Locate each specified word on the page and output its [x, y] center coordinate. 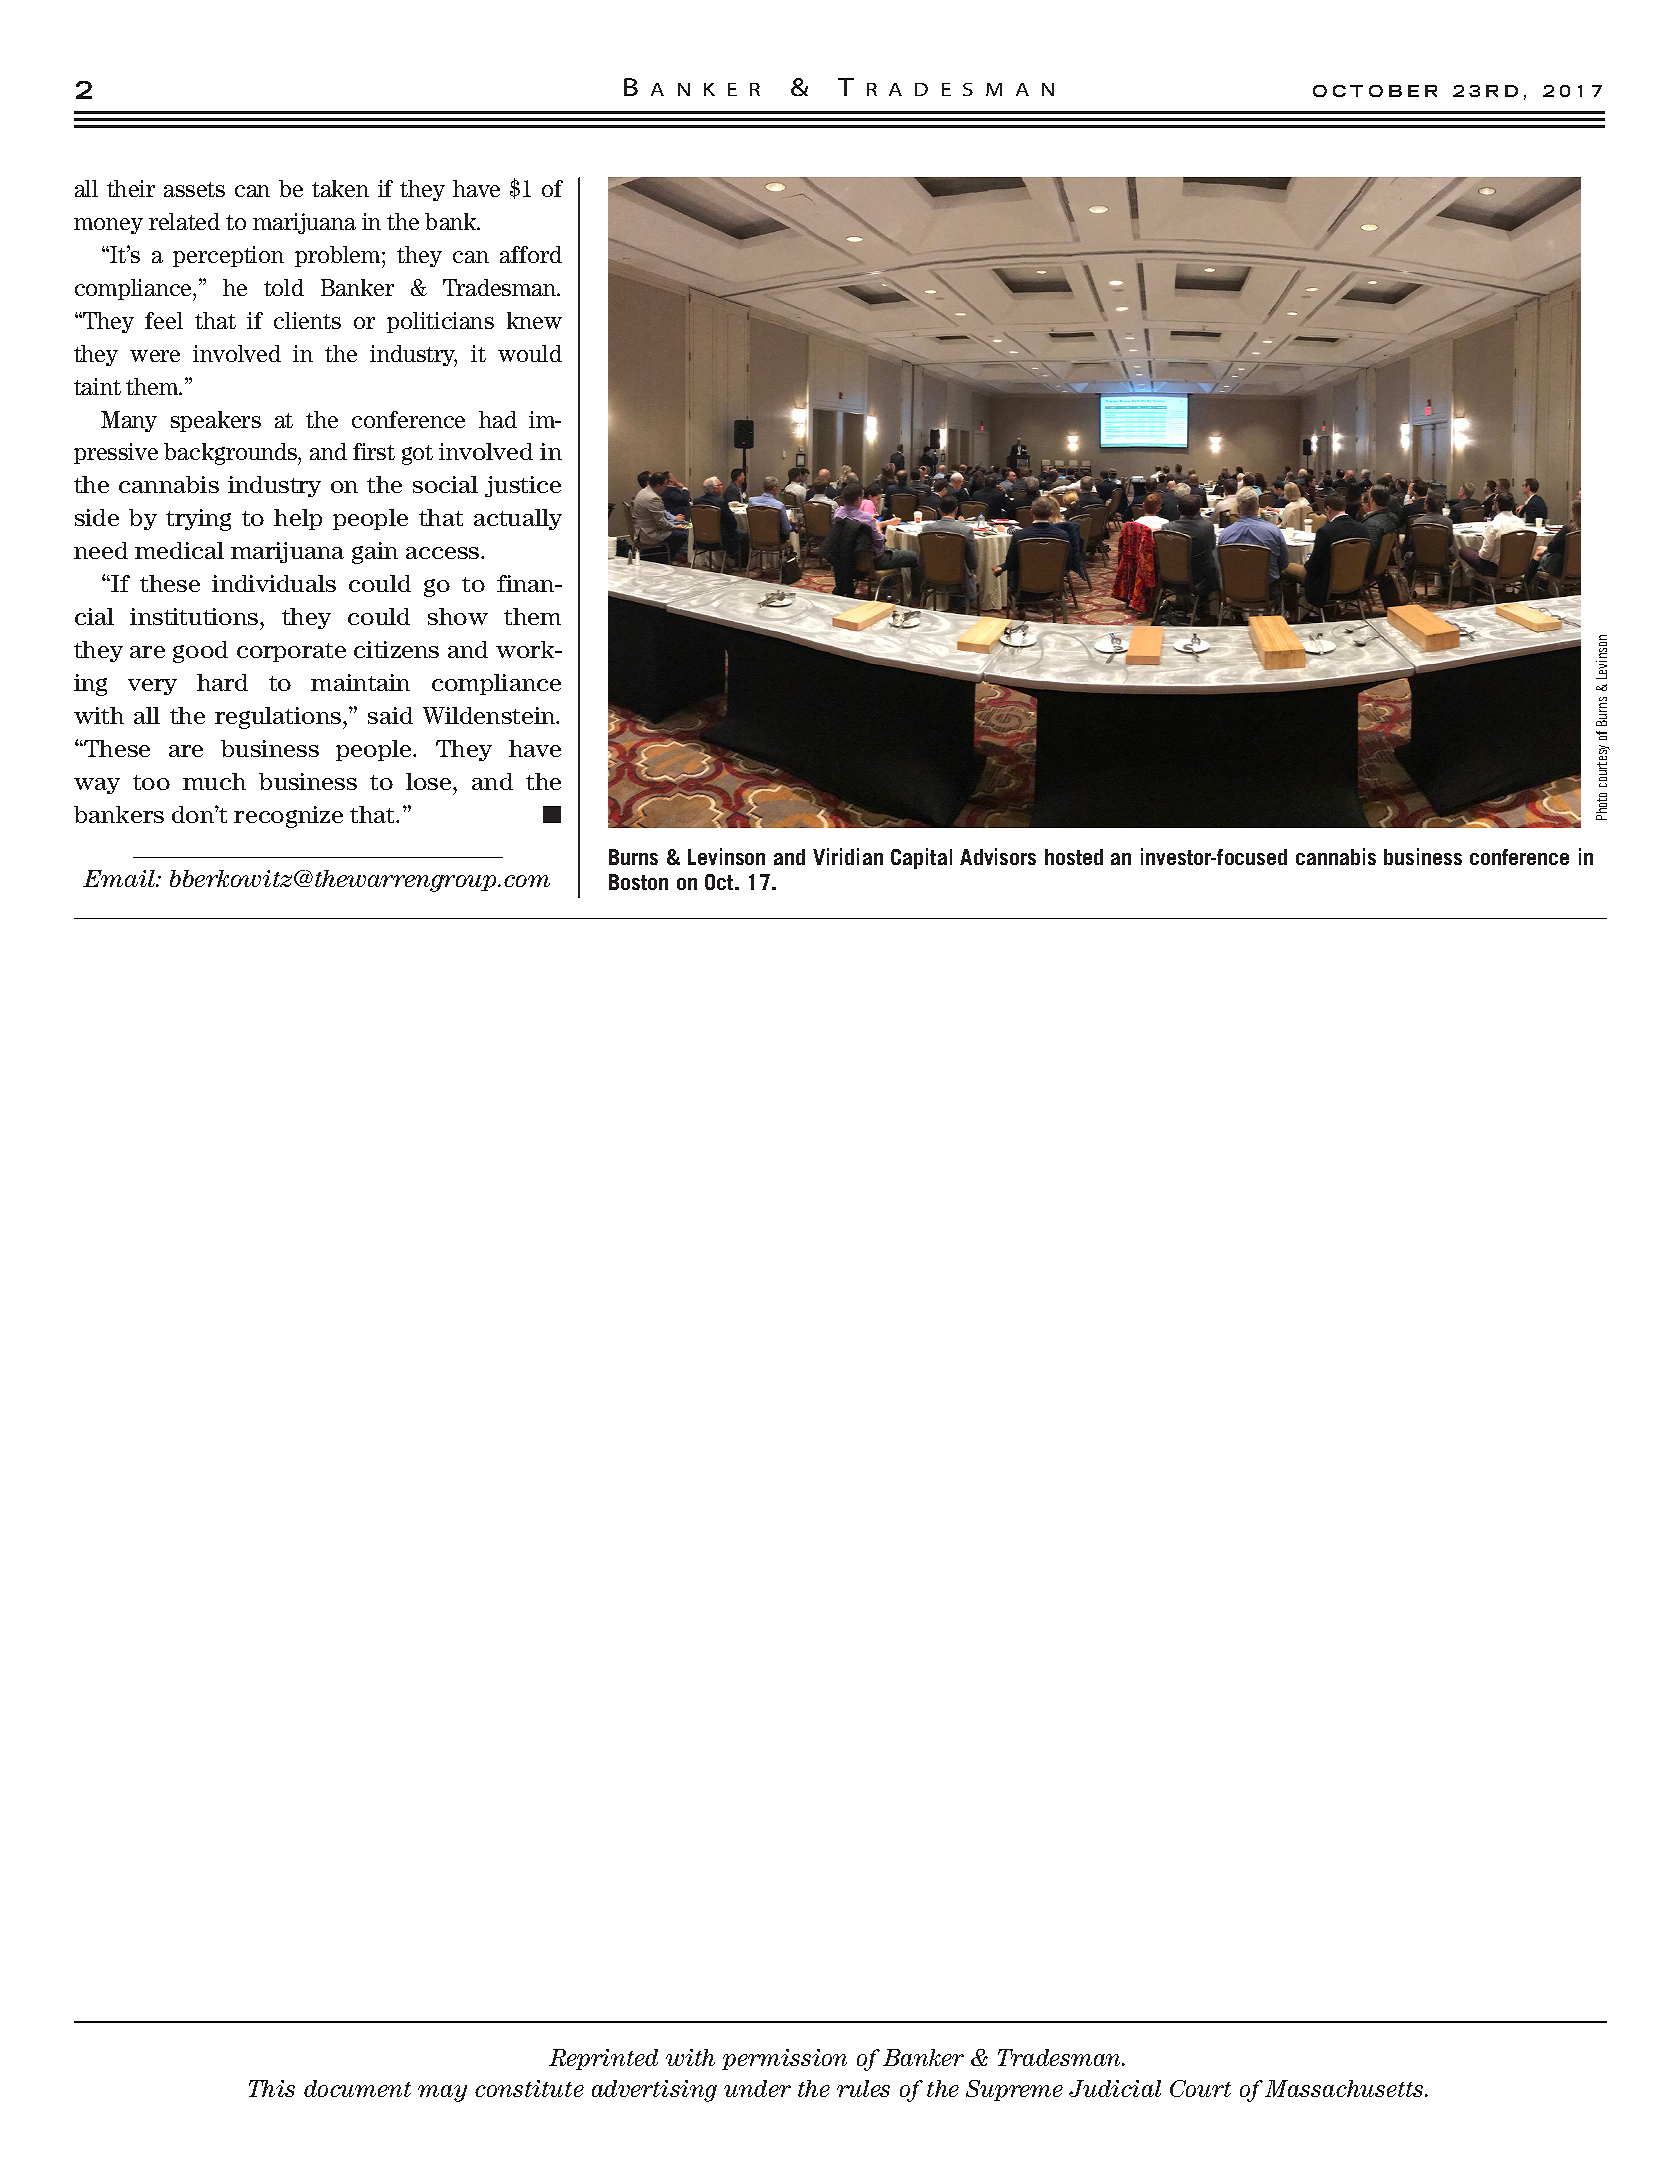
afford [531, 254]
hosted [1074, 857]
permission [784, 2059]
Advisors [998, 856]
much [214, 781]
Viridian [848, 856]
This [272, 2088]
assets [194, 189]
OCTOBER [1375, 91]
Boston [638, 882]
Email [120, 878]
